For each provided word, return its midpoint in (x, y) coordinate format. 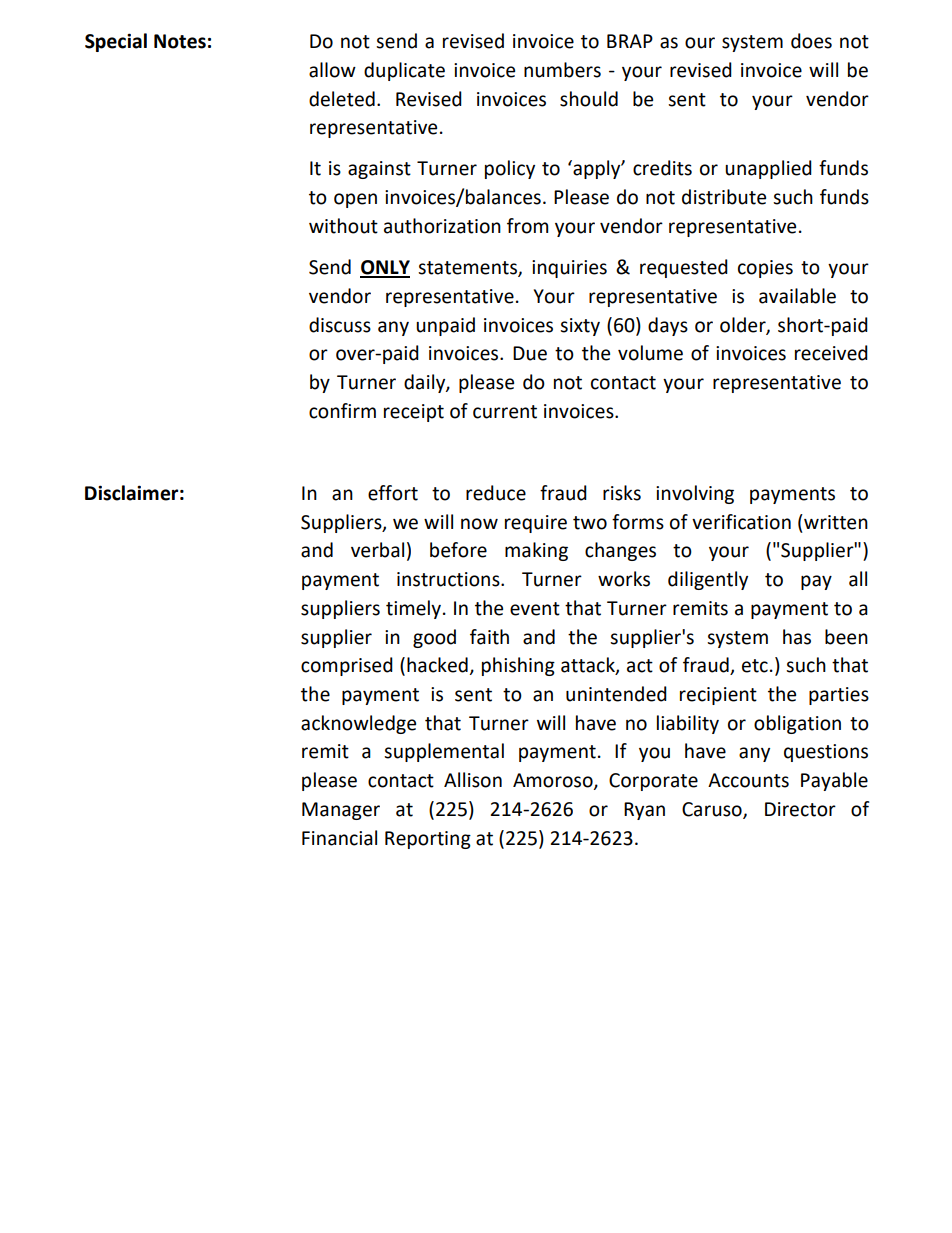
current (505, 412)
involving (695, 494)
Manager (341, 811)
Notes (180, 41)
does (811, 41)
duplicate (404, 71)
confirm (342, 411)
